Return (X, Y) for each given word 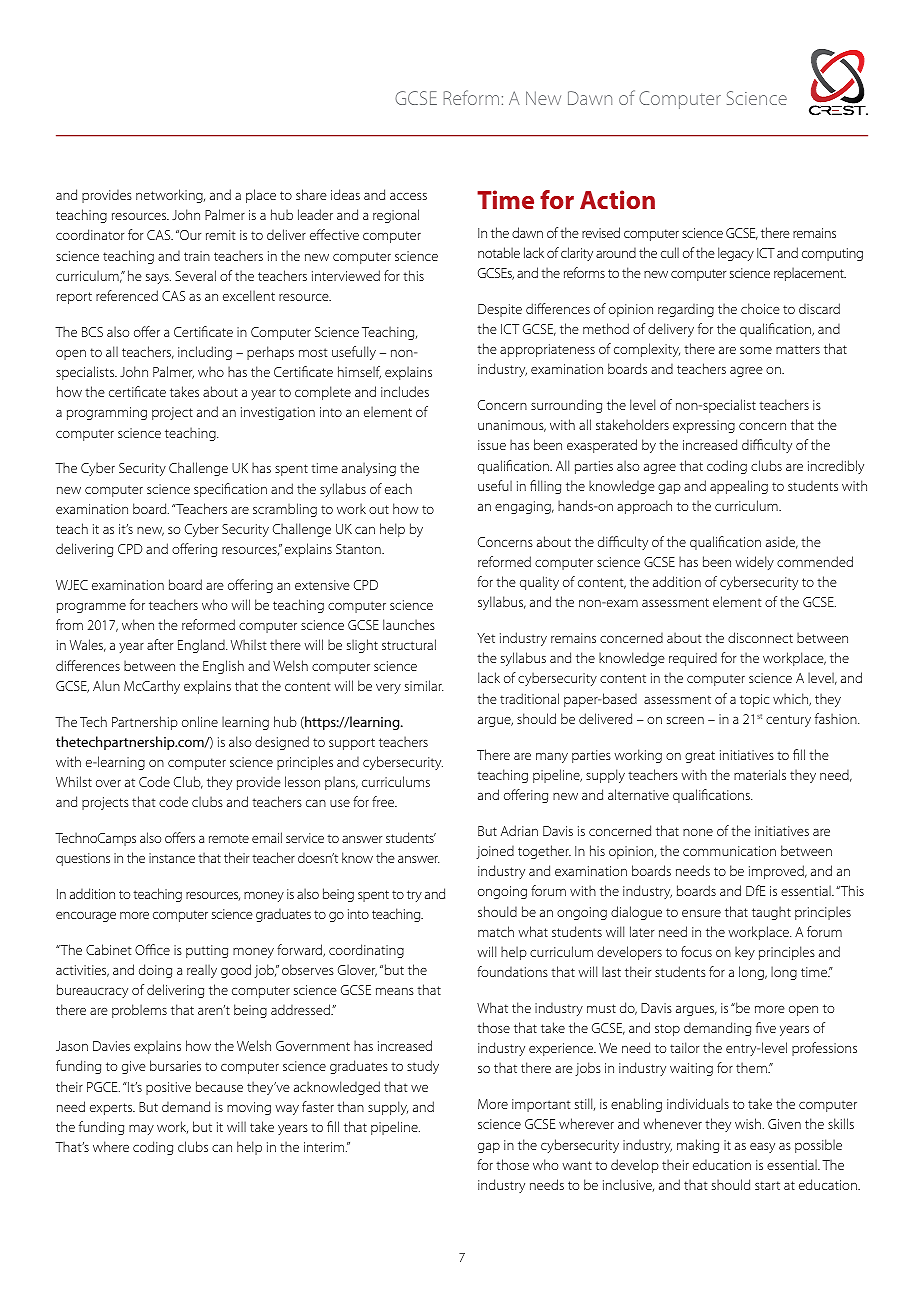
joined (495, 852)
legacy (736, 254)
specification (230, 490)
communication (729, 851)
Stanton (359, 549)
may (141, 1129)
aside (782, 543)
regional (396, 216)
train (197, 256)
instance (172, 858)
